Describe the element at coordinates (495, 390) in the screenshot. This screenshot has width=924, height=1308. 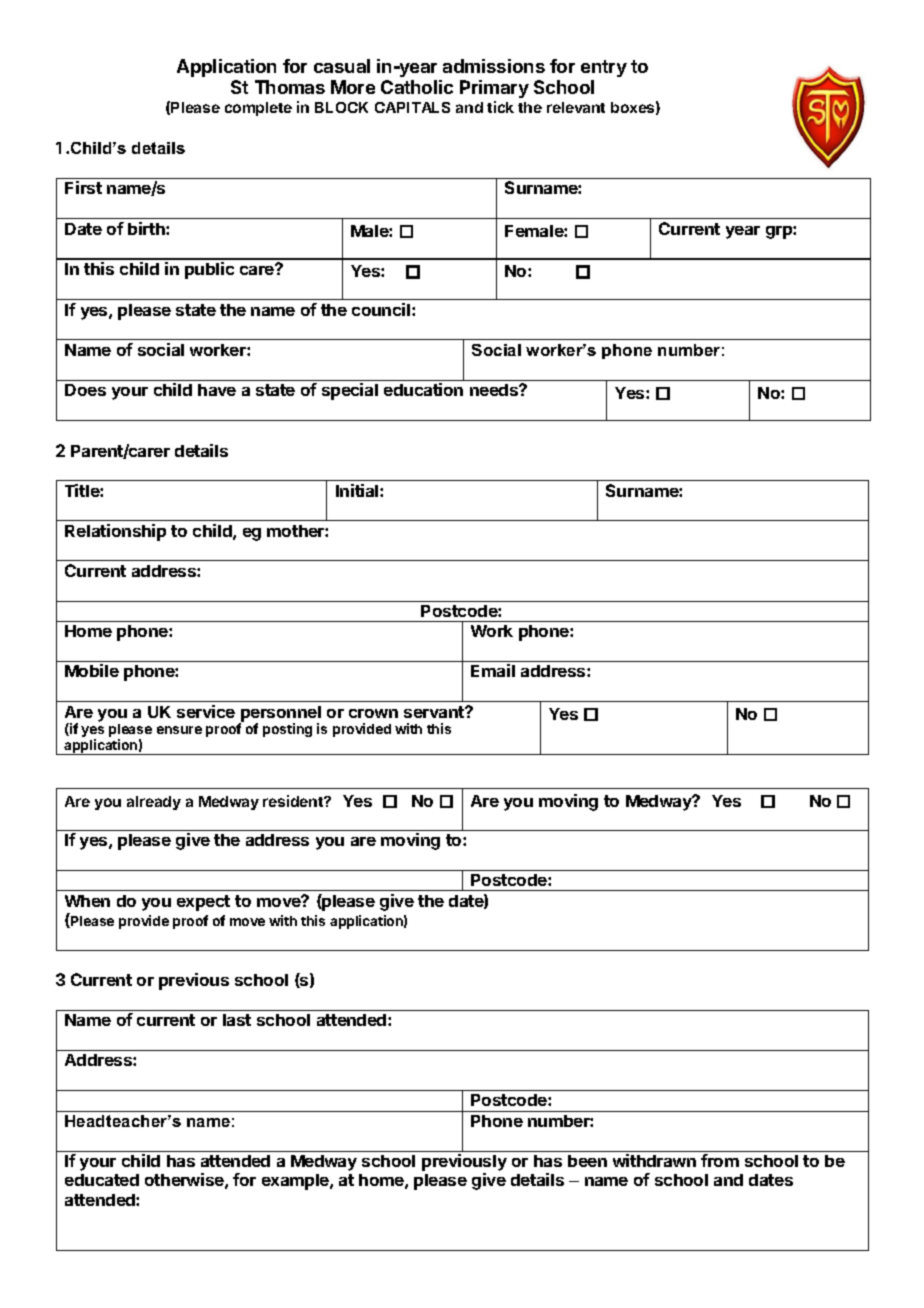
I see `needs` at that location.
